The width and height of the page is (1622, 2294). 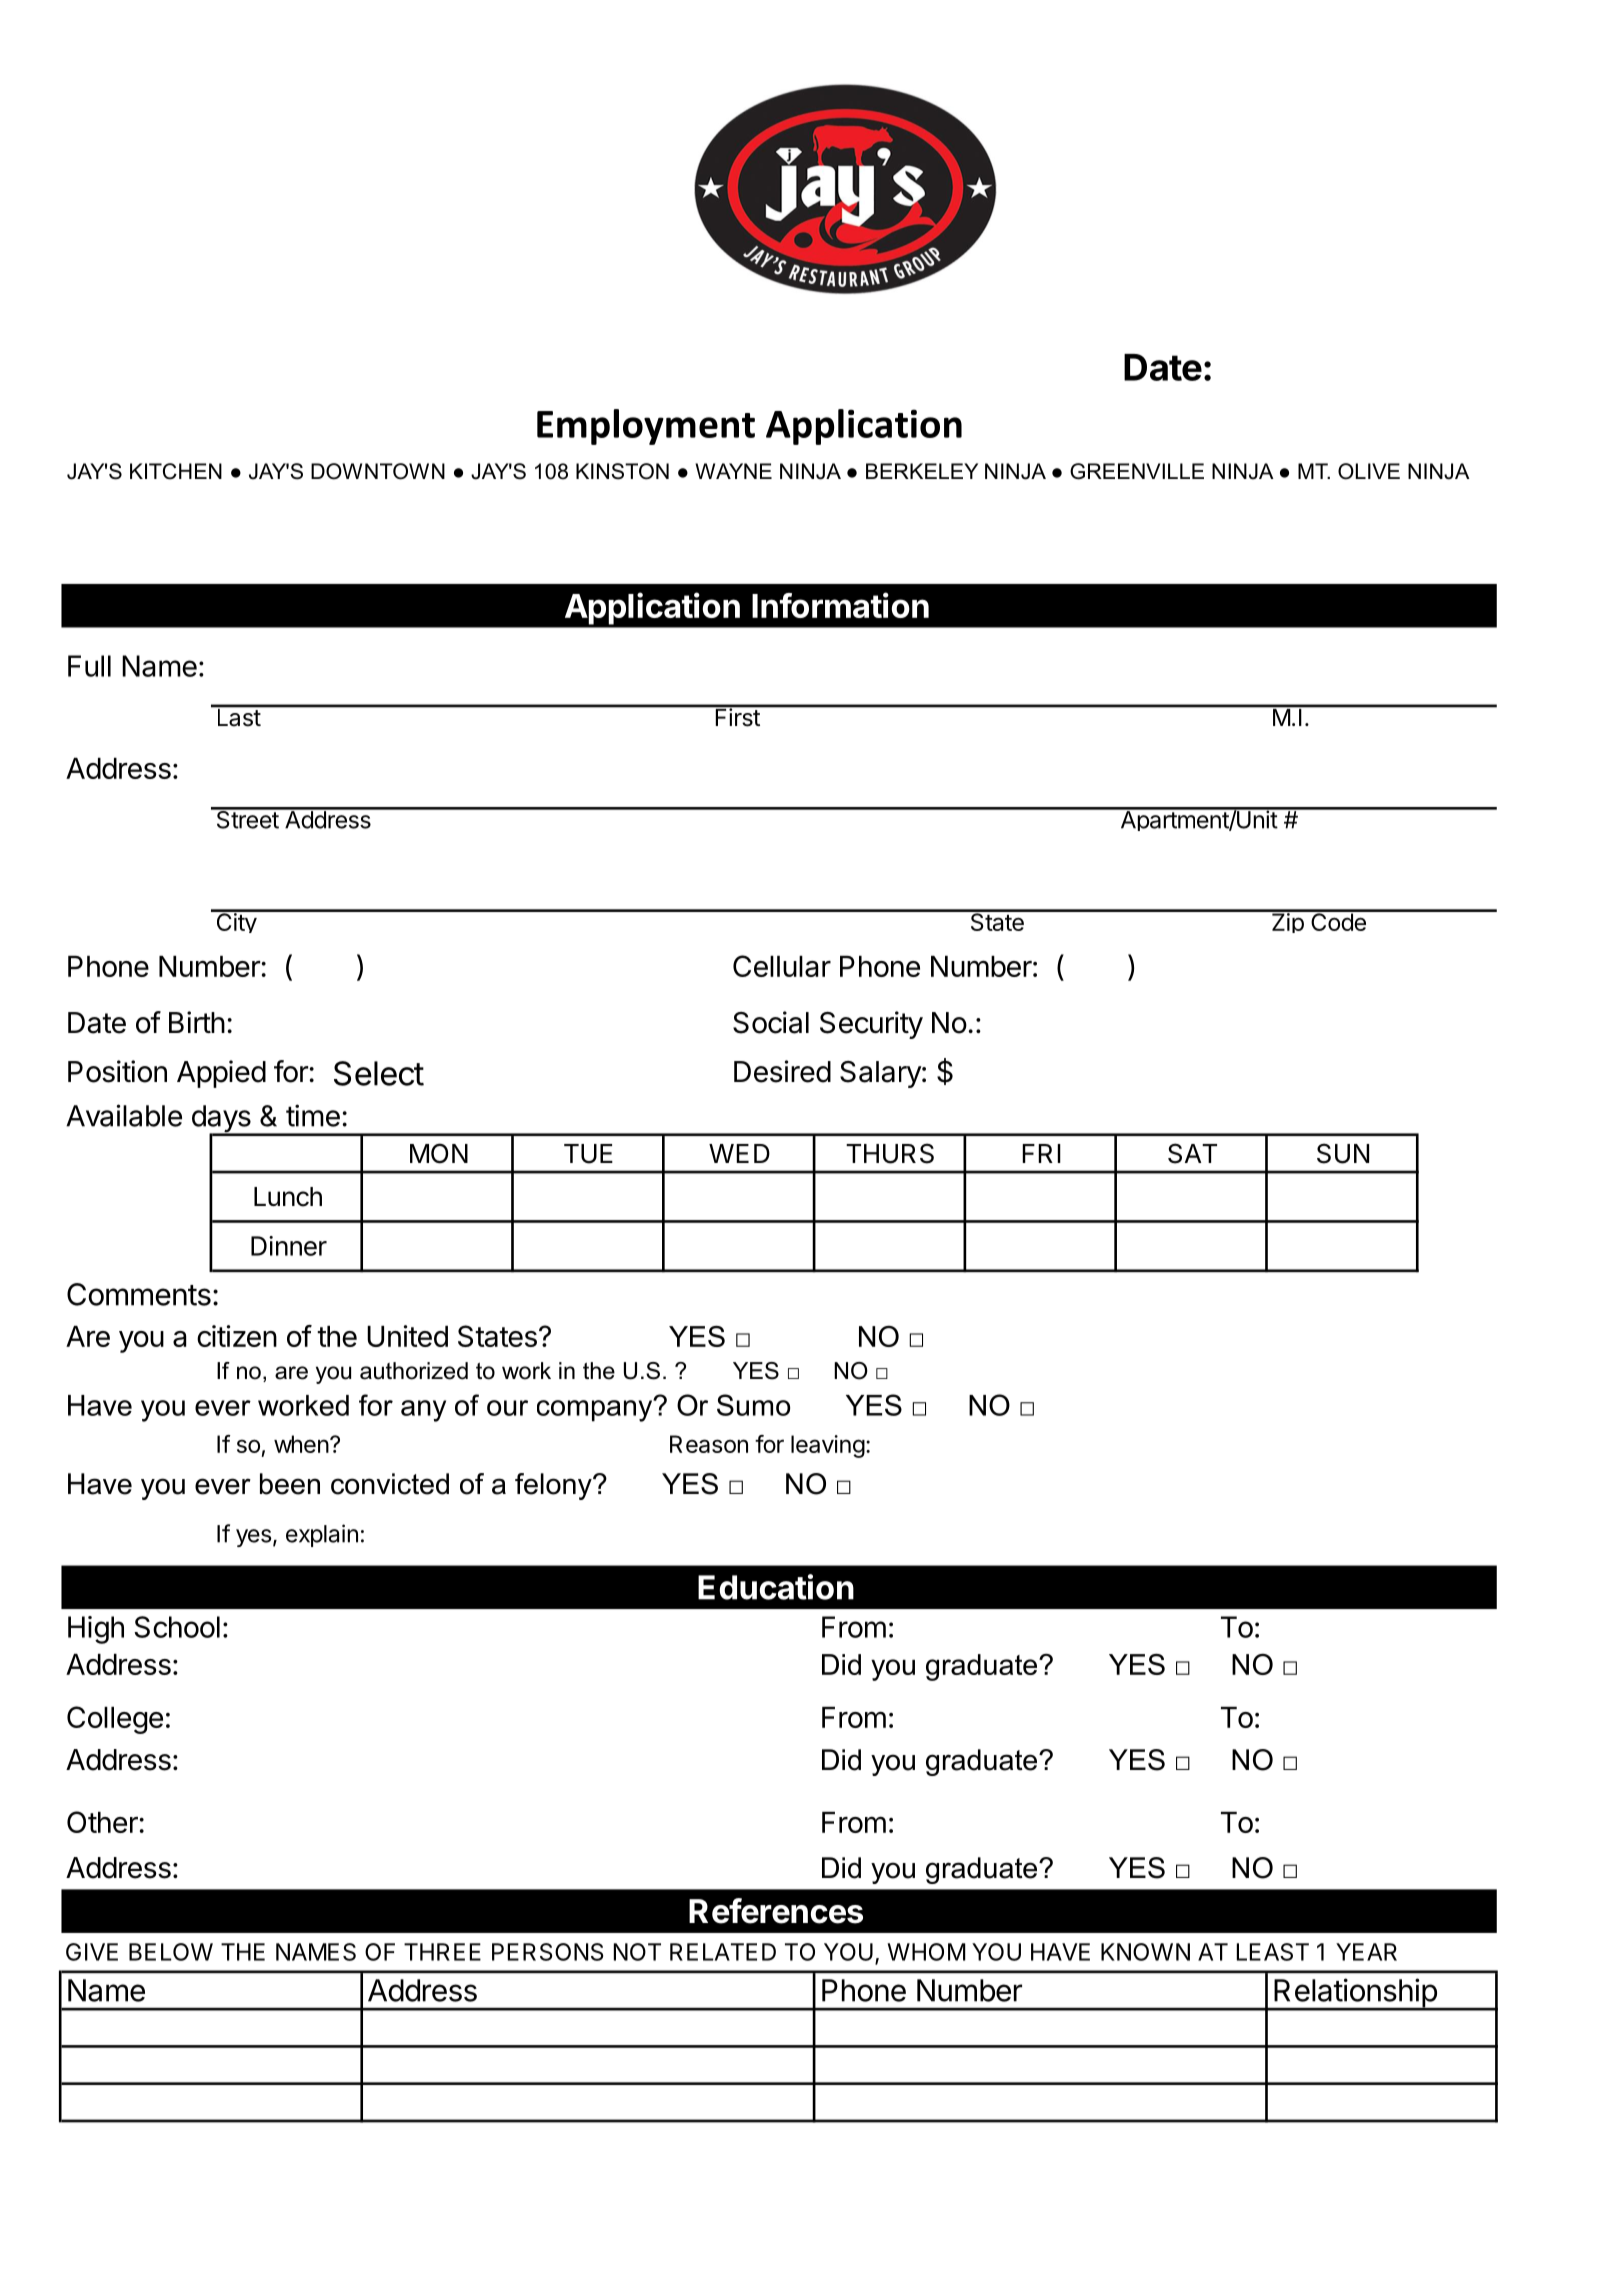 What do you see at coordinates (197, 1022) in the page?
I see `Birth` at bounding box center [197, 1022].
